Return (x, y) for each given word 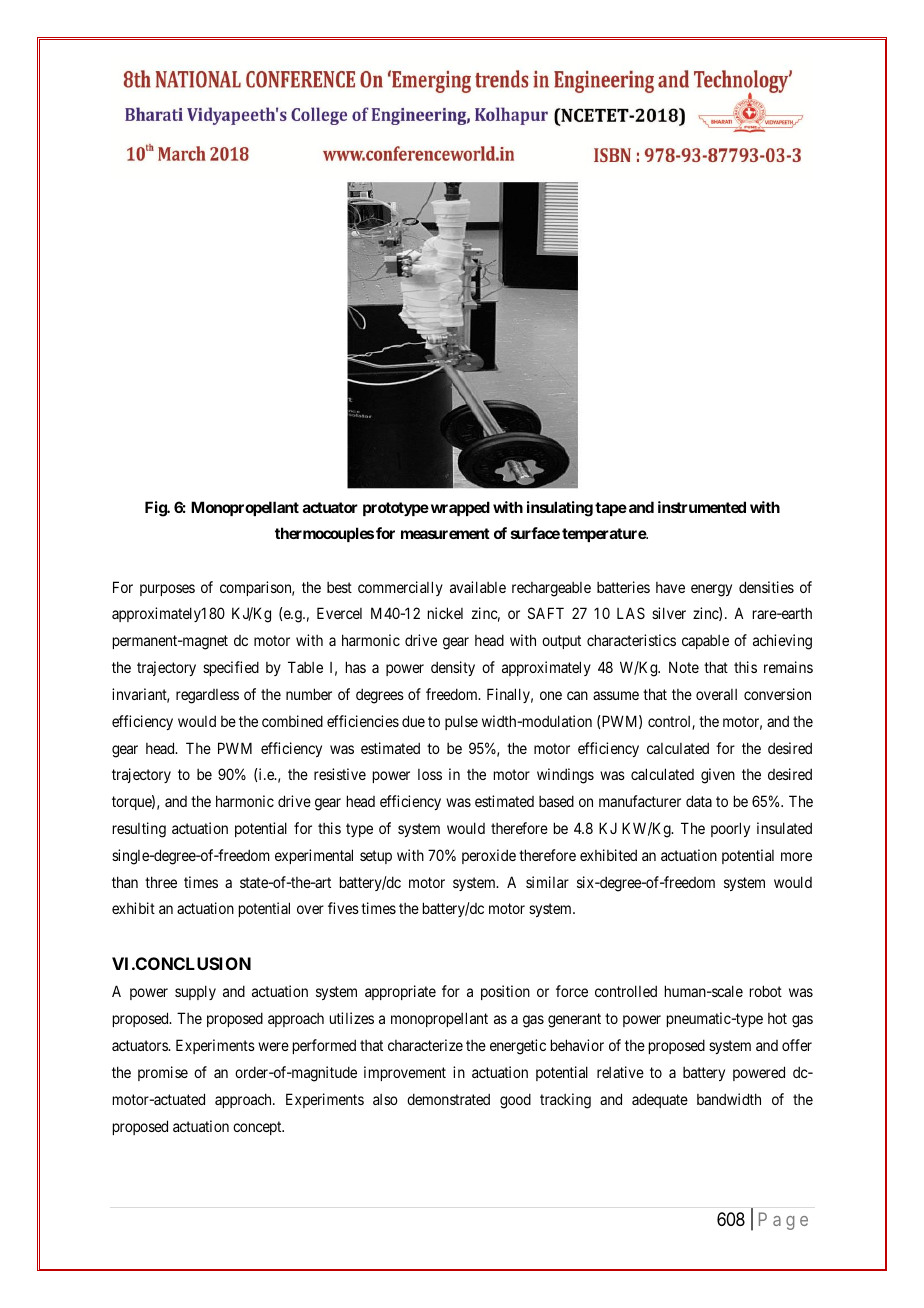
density (453, 668)
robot (766, 991)
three (161, 882)
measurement (445, 533)
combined (292, 721)
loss (430, 774)
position (505, 992)
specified (231, 668)
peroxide (489, 856)
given (718, 776)
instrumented (702, 507)
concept (258, 1128)
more (796, 856)
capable (705, 642)
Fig (156, 509)
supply (195, 992)
